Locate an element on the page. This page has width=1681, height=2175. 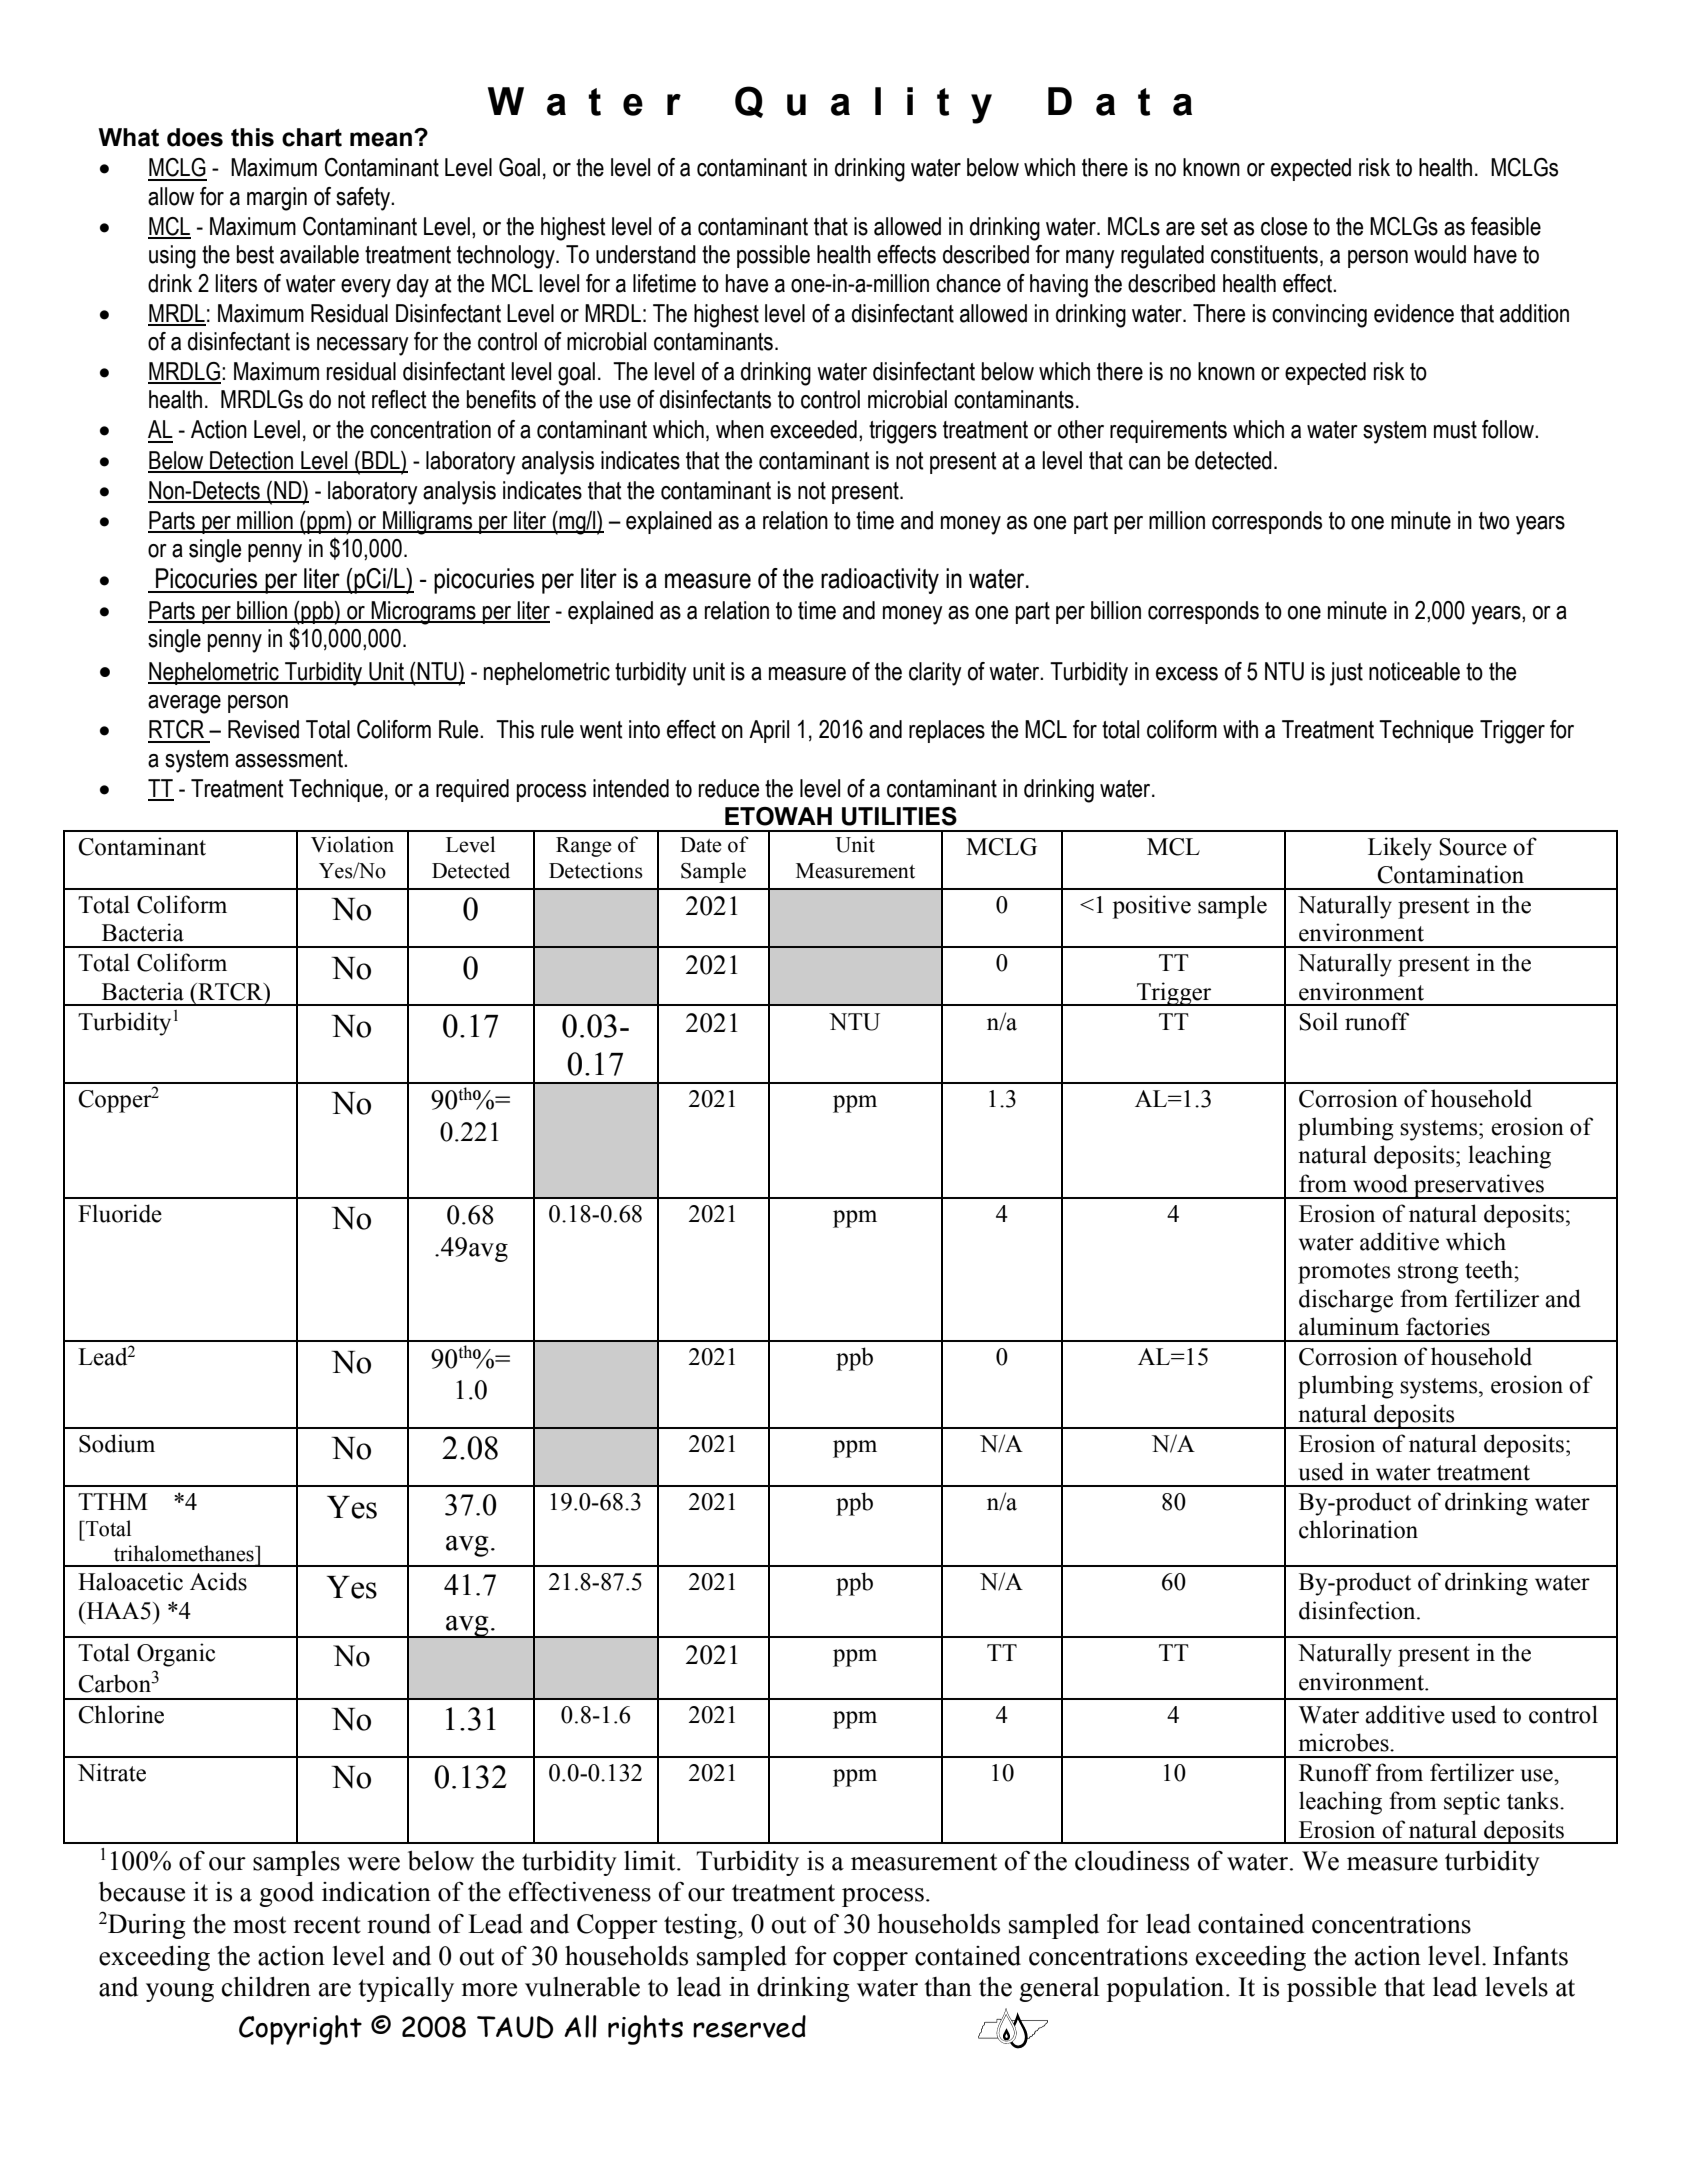
Sodium is located at coordinates (117, 1443).
